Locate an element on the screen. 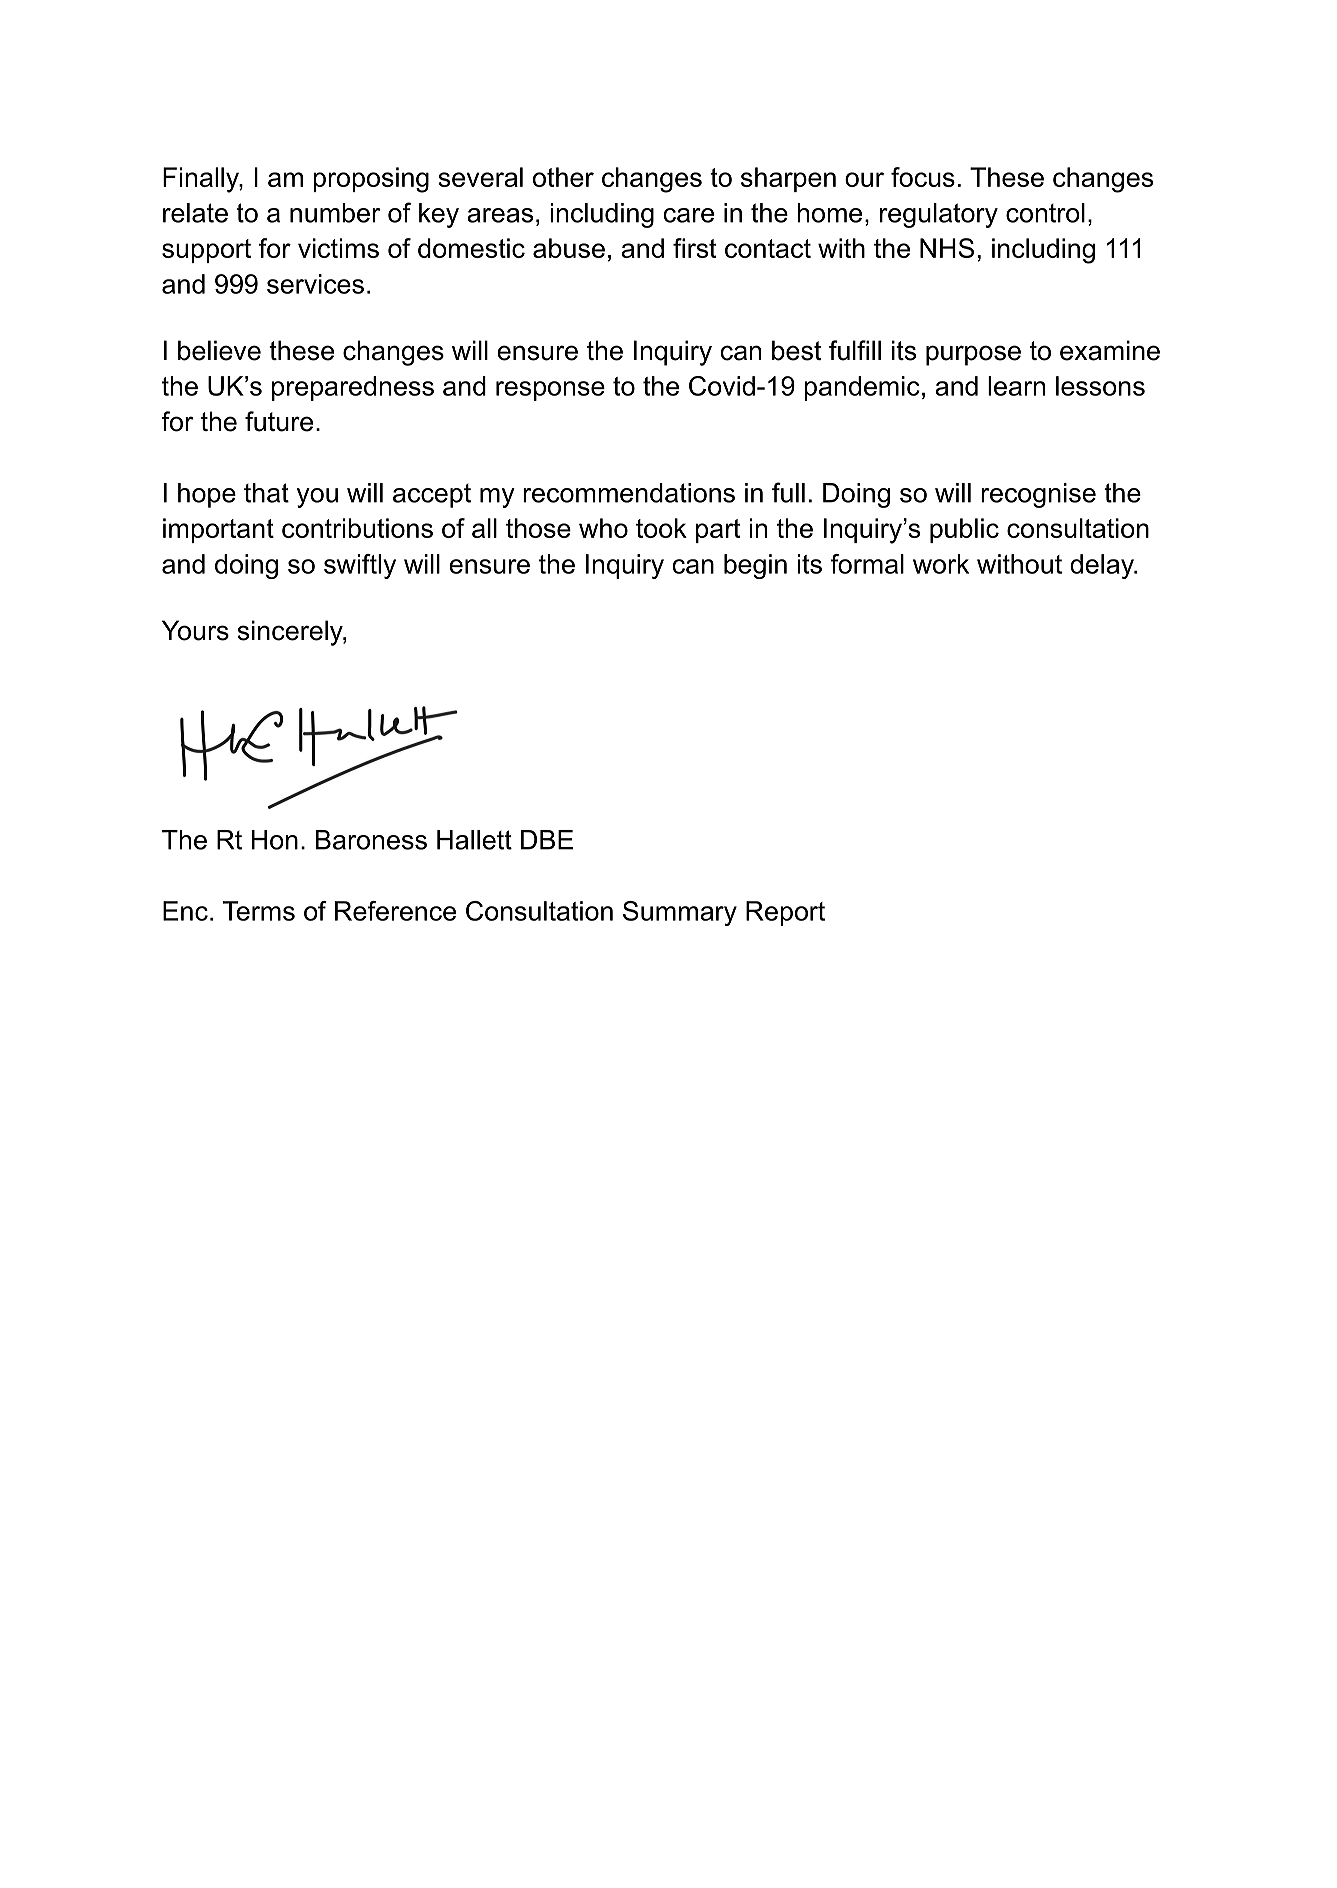  control is located at coordinates (1045, 213).
